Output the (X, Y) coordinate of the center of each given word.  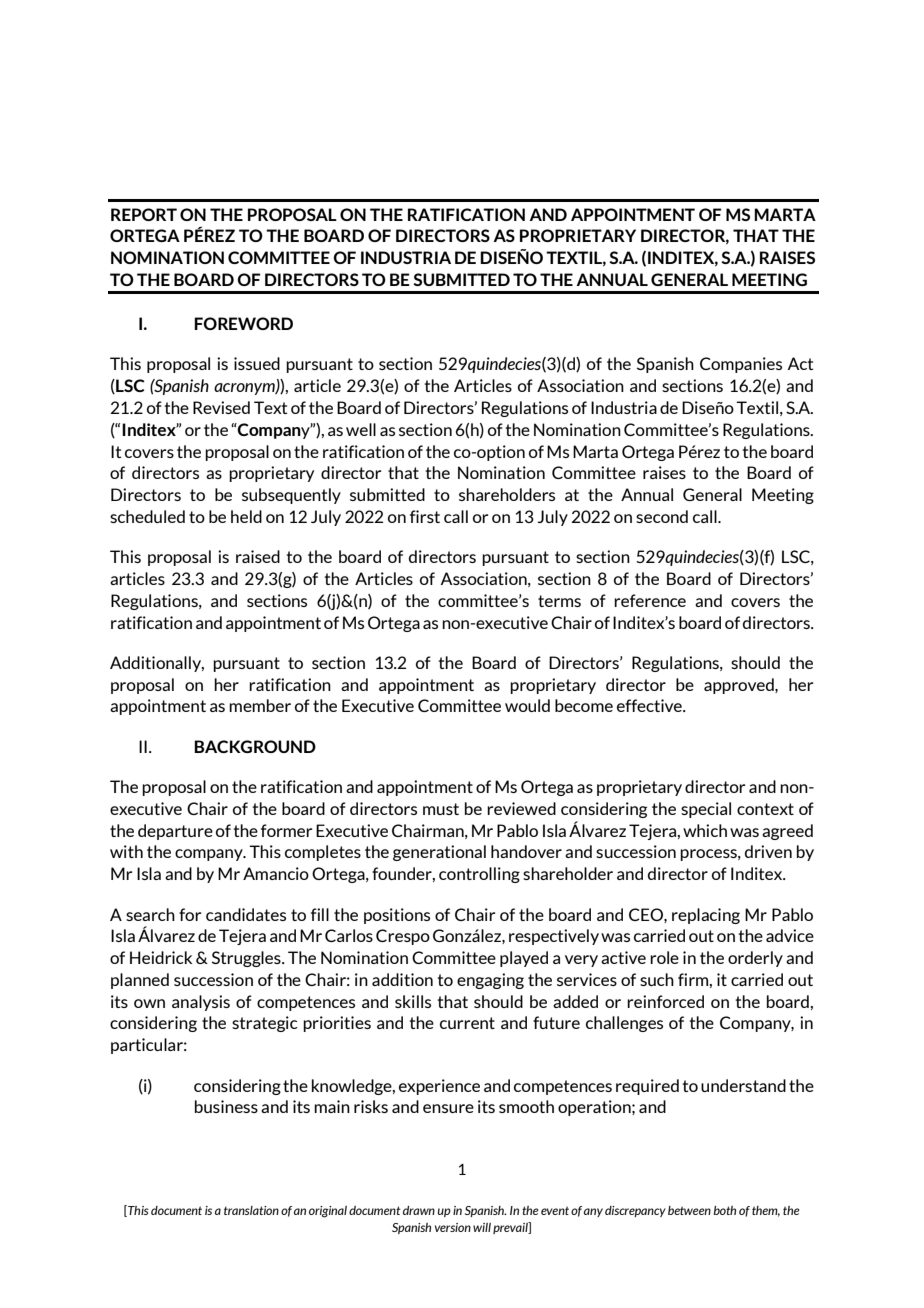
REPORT (144, 214)
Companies (741, 365)
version (453, 1227)
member (260, 705)
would (527, 705)
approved (740, 686)
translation (251, 1210)
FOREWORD (243, 323)
